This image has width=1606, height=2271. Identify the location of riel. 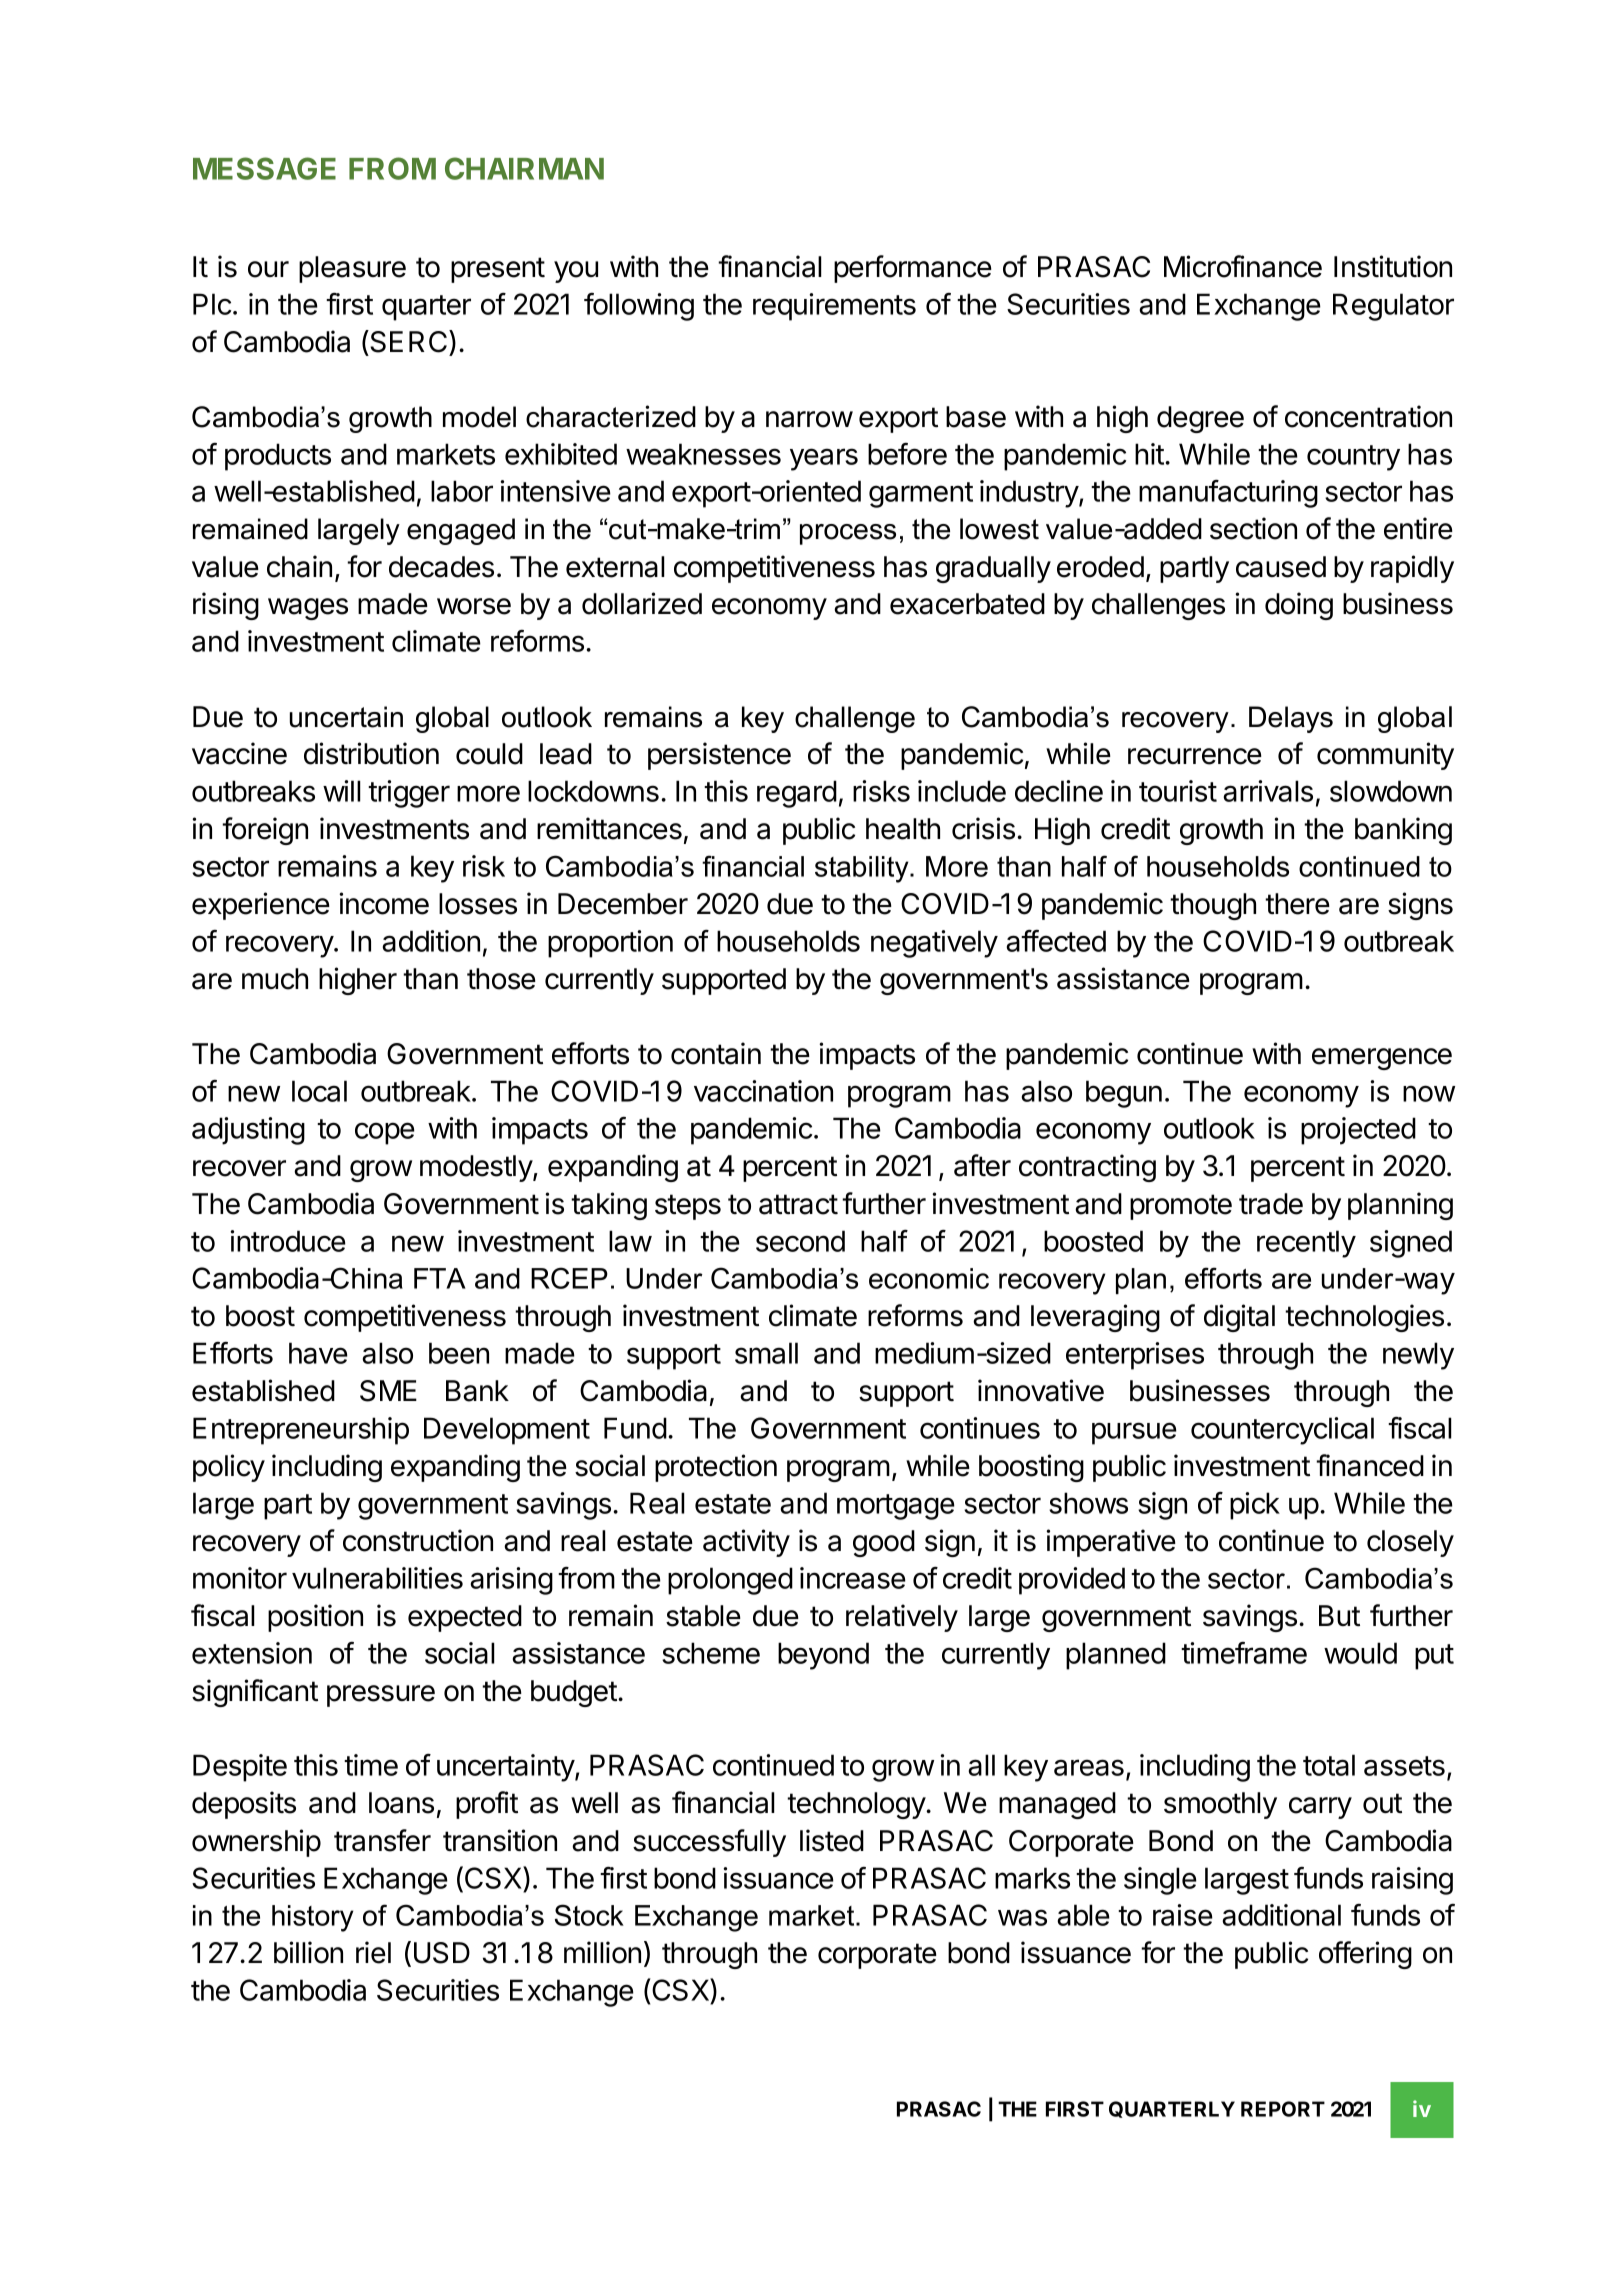
(373, 1952).
